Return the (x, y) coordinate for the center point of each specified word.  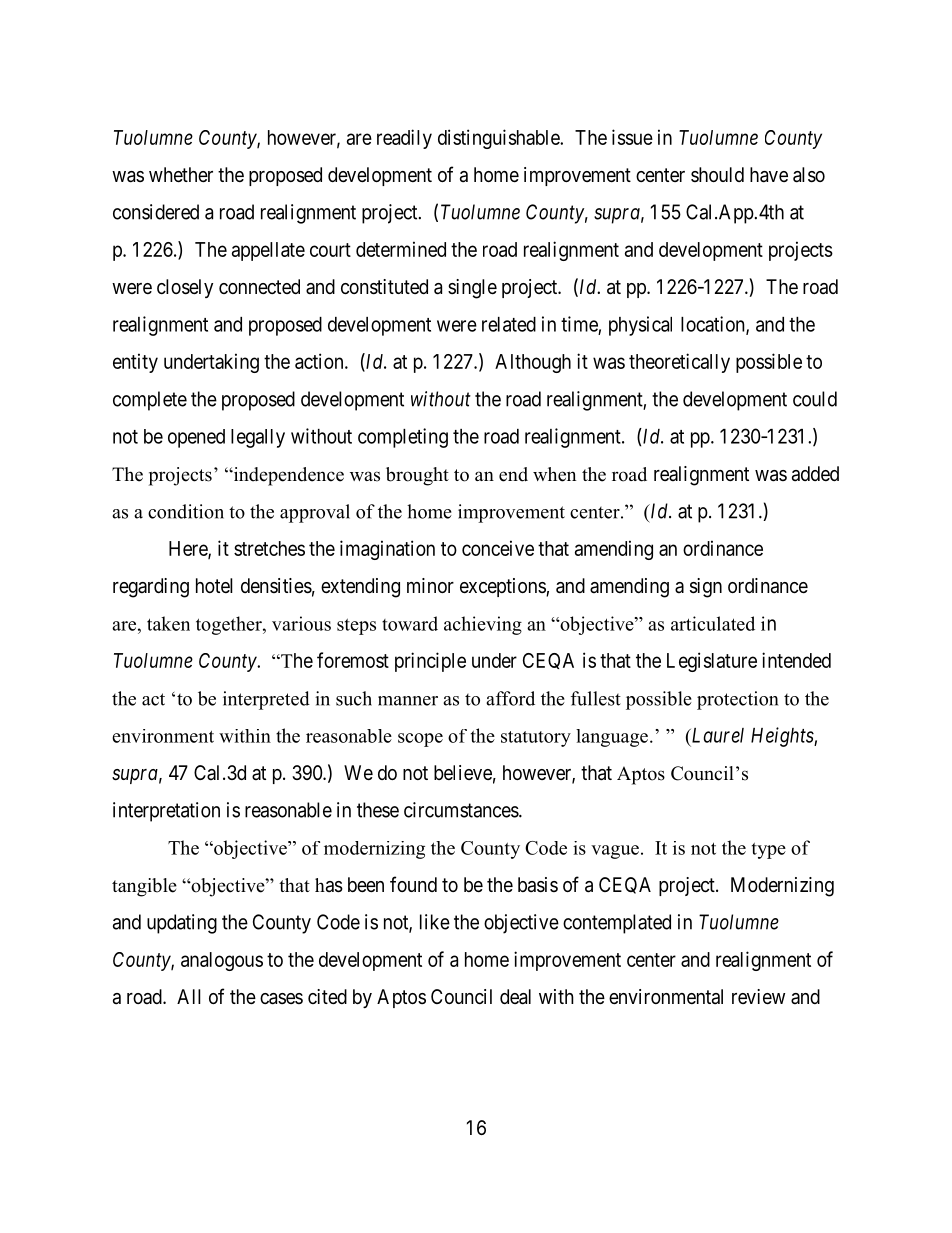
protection (737, 700)
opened (196, 438)
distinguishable (499, 139)
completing (403, 438)
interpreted (266, 700)
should (717, 174)
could (815, 399)
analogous (222, 961)
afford (510, 698)
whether (181, 175)
